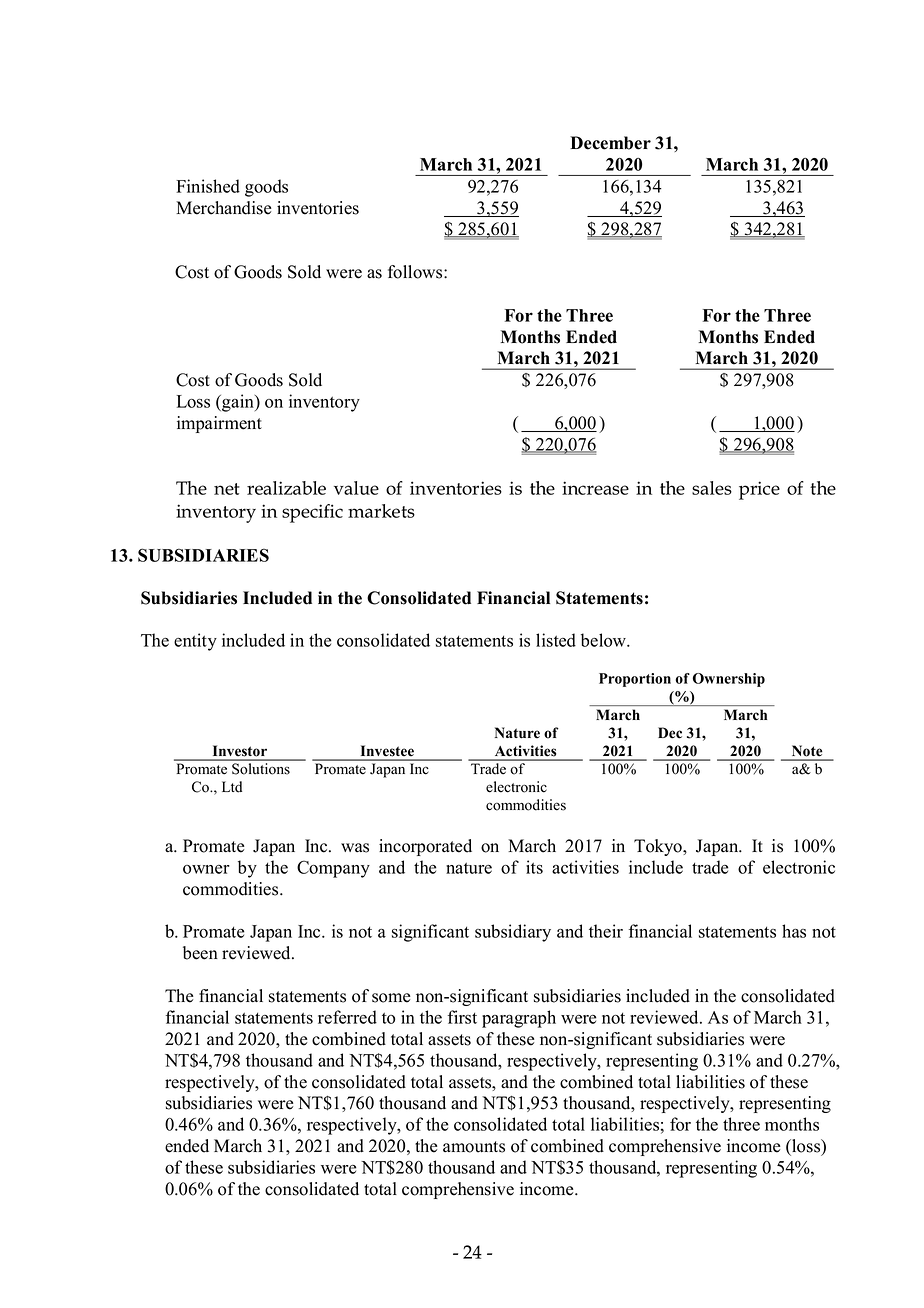 Image resolution: width=924 pixels, height=1308 pixels. What do you see at coordinates (595, 488) in the page?
I see `increase` at bounding box center [595, 488].
